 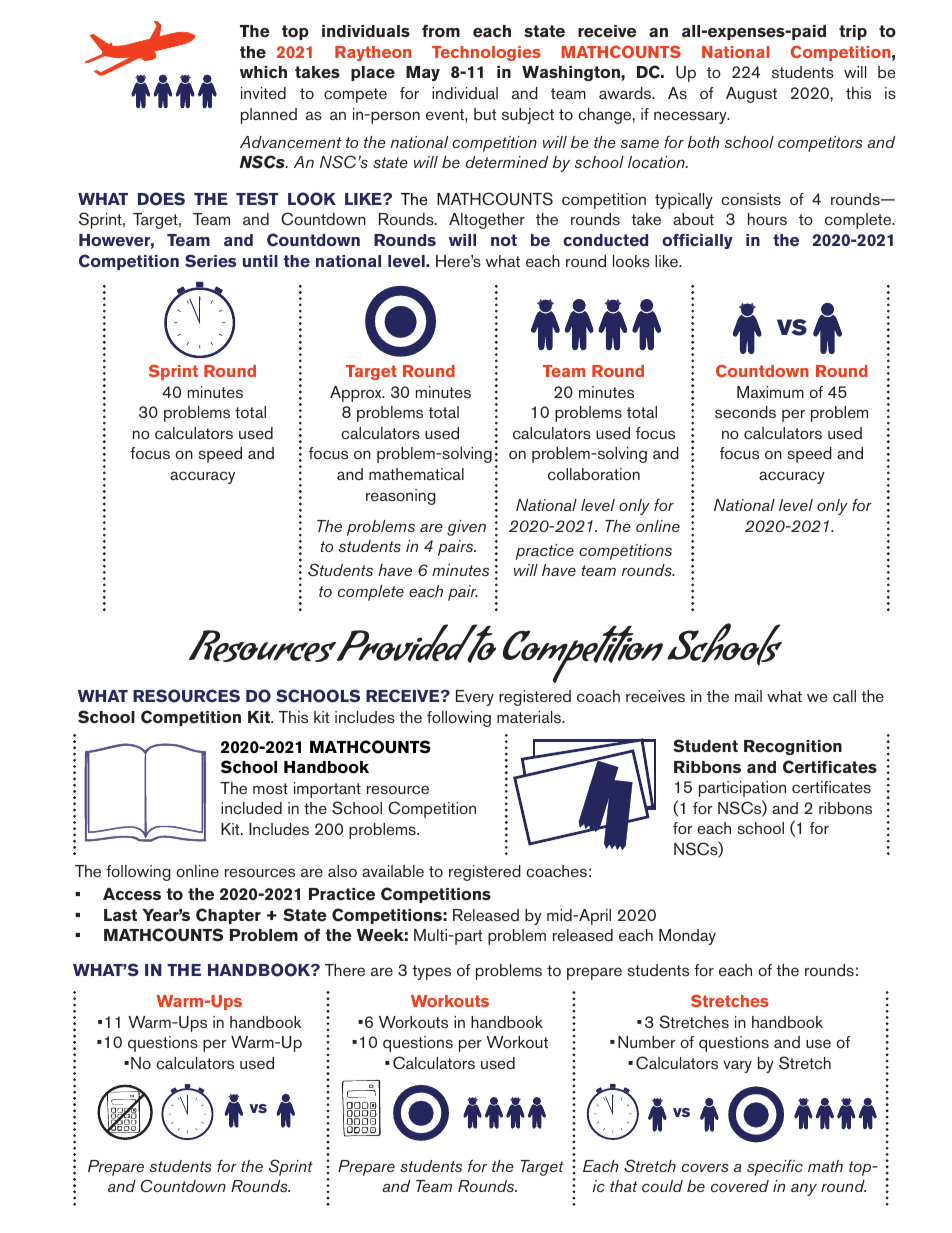 What do you see at coordinates (775, 1168) in the screenshot?
I see `specific` at bounding box center [775, 1168].
